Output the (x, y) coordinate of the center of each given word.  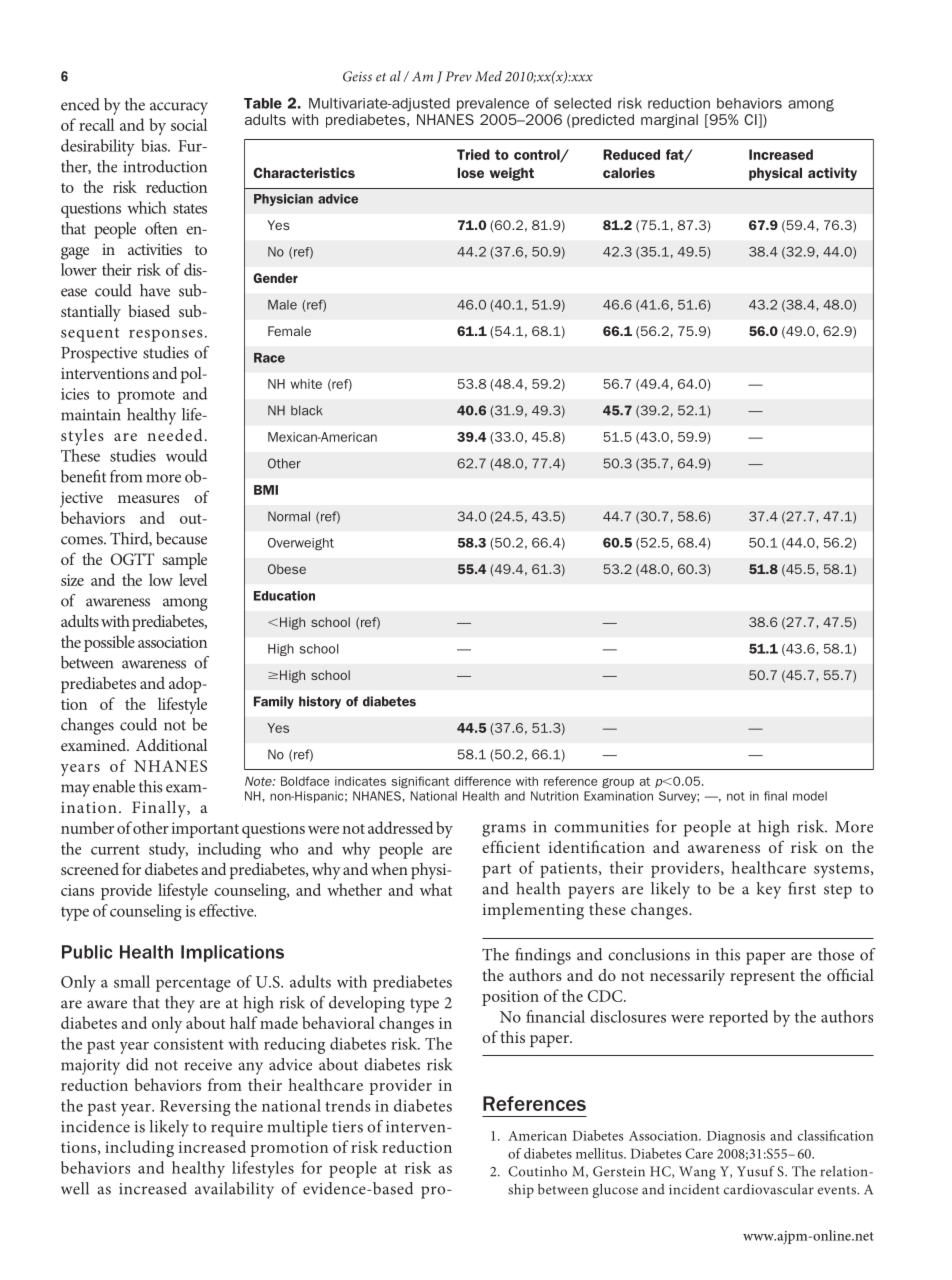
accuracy (179, 108)
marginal (669, 121)
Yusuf (756, 1171)
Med (488, 76)
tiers (347, 1127)
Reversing (195, 1108)
